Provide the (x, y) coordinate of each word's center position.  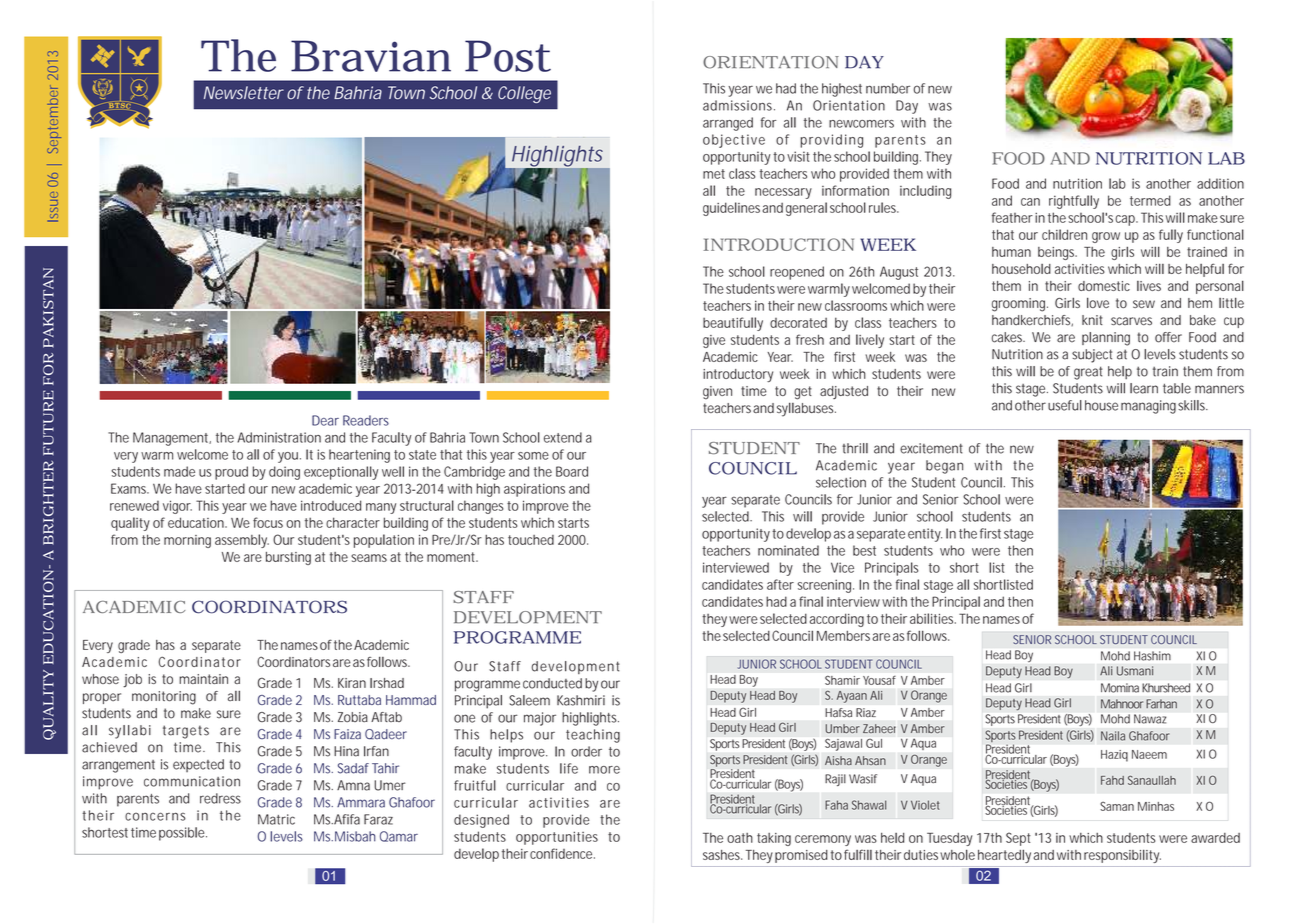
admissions (739, 105)
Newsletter (244, 93)
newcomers (861, 124)
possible (183, 834)
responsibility (1122, 856)
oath (740, 838)
